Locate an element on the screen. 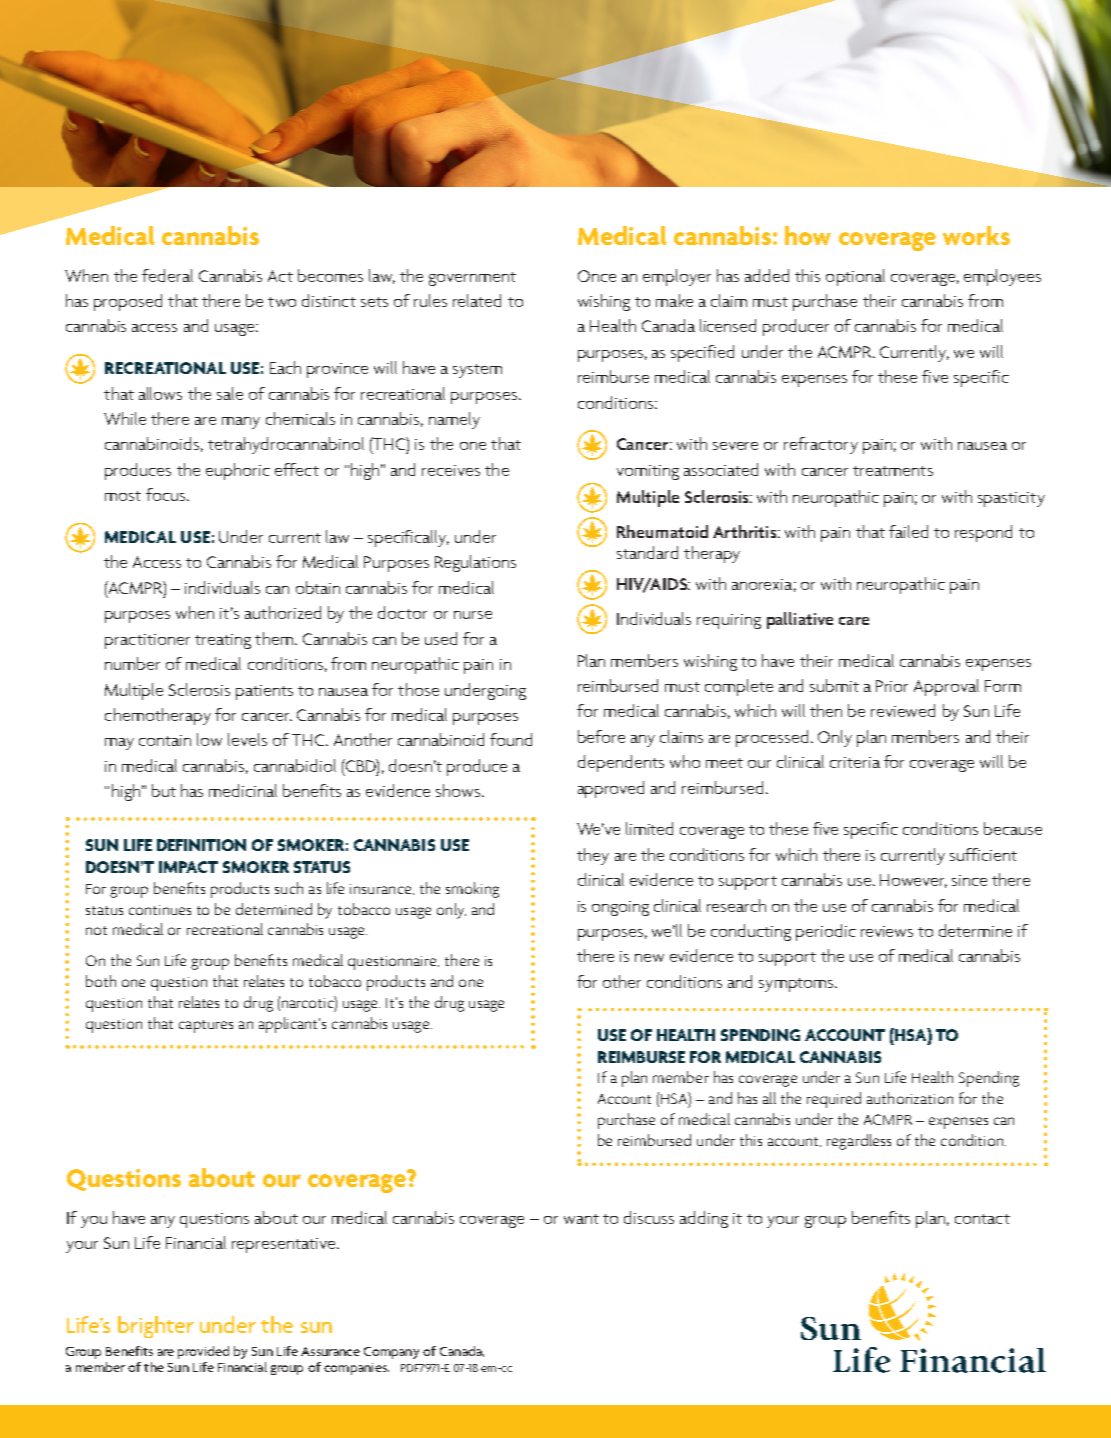 This screenshot has height=1438, width=1111. medicinal is located at coordinates (243, 790).
